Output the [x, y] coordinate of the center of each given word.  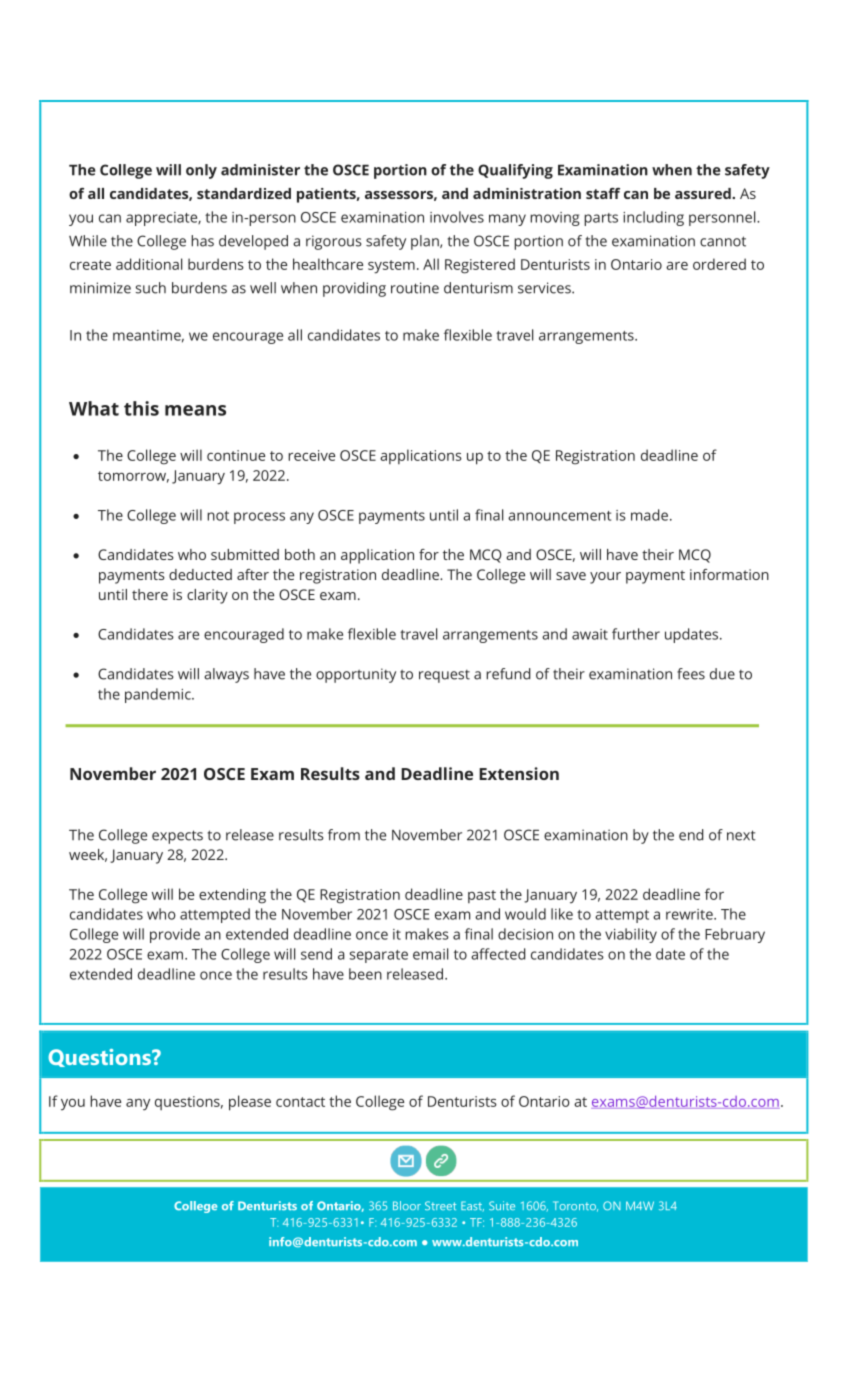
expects [177, 837]
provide [175, 935]
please [250, 1103]
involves [457, 217]
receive [311, 455]
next [741, 835]
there [150, 594]
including [653, 218]
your [605, 578]
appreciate [163, 219]
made [649, 515]
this [141, 408]
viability [631, 935]
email [430, 954]
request [444, 676]
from [344, 835]
